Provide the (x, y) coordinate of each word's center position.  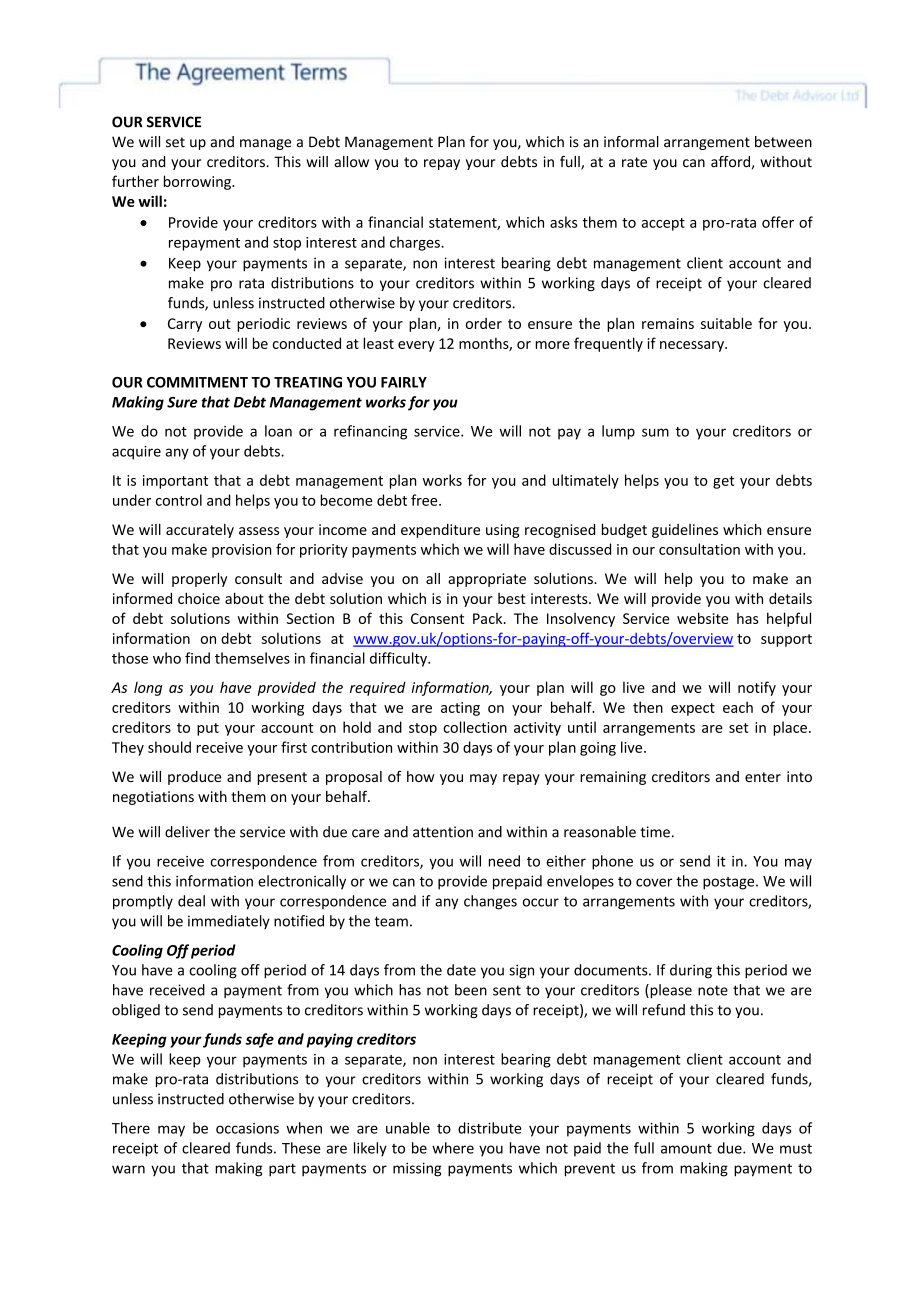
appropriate (487, 580)
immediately (229, 922)
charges (416, 243)
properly (199, 580)
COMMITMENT (197, 382)
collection (475, 727)
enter (763, 777)
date (461, 970)
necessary (693, 346)
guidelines (685, 531)
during (691, 971)
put (208, 729)
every (416, 346)
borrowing (198, 182)
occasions (247, 1128)
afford (730, 162)
